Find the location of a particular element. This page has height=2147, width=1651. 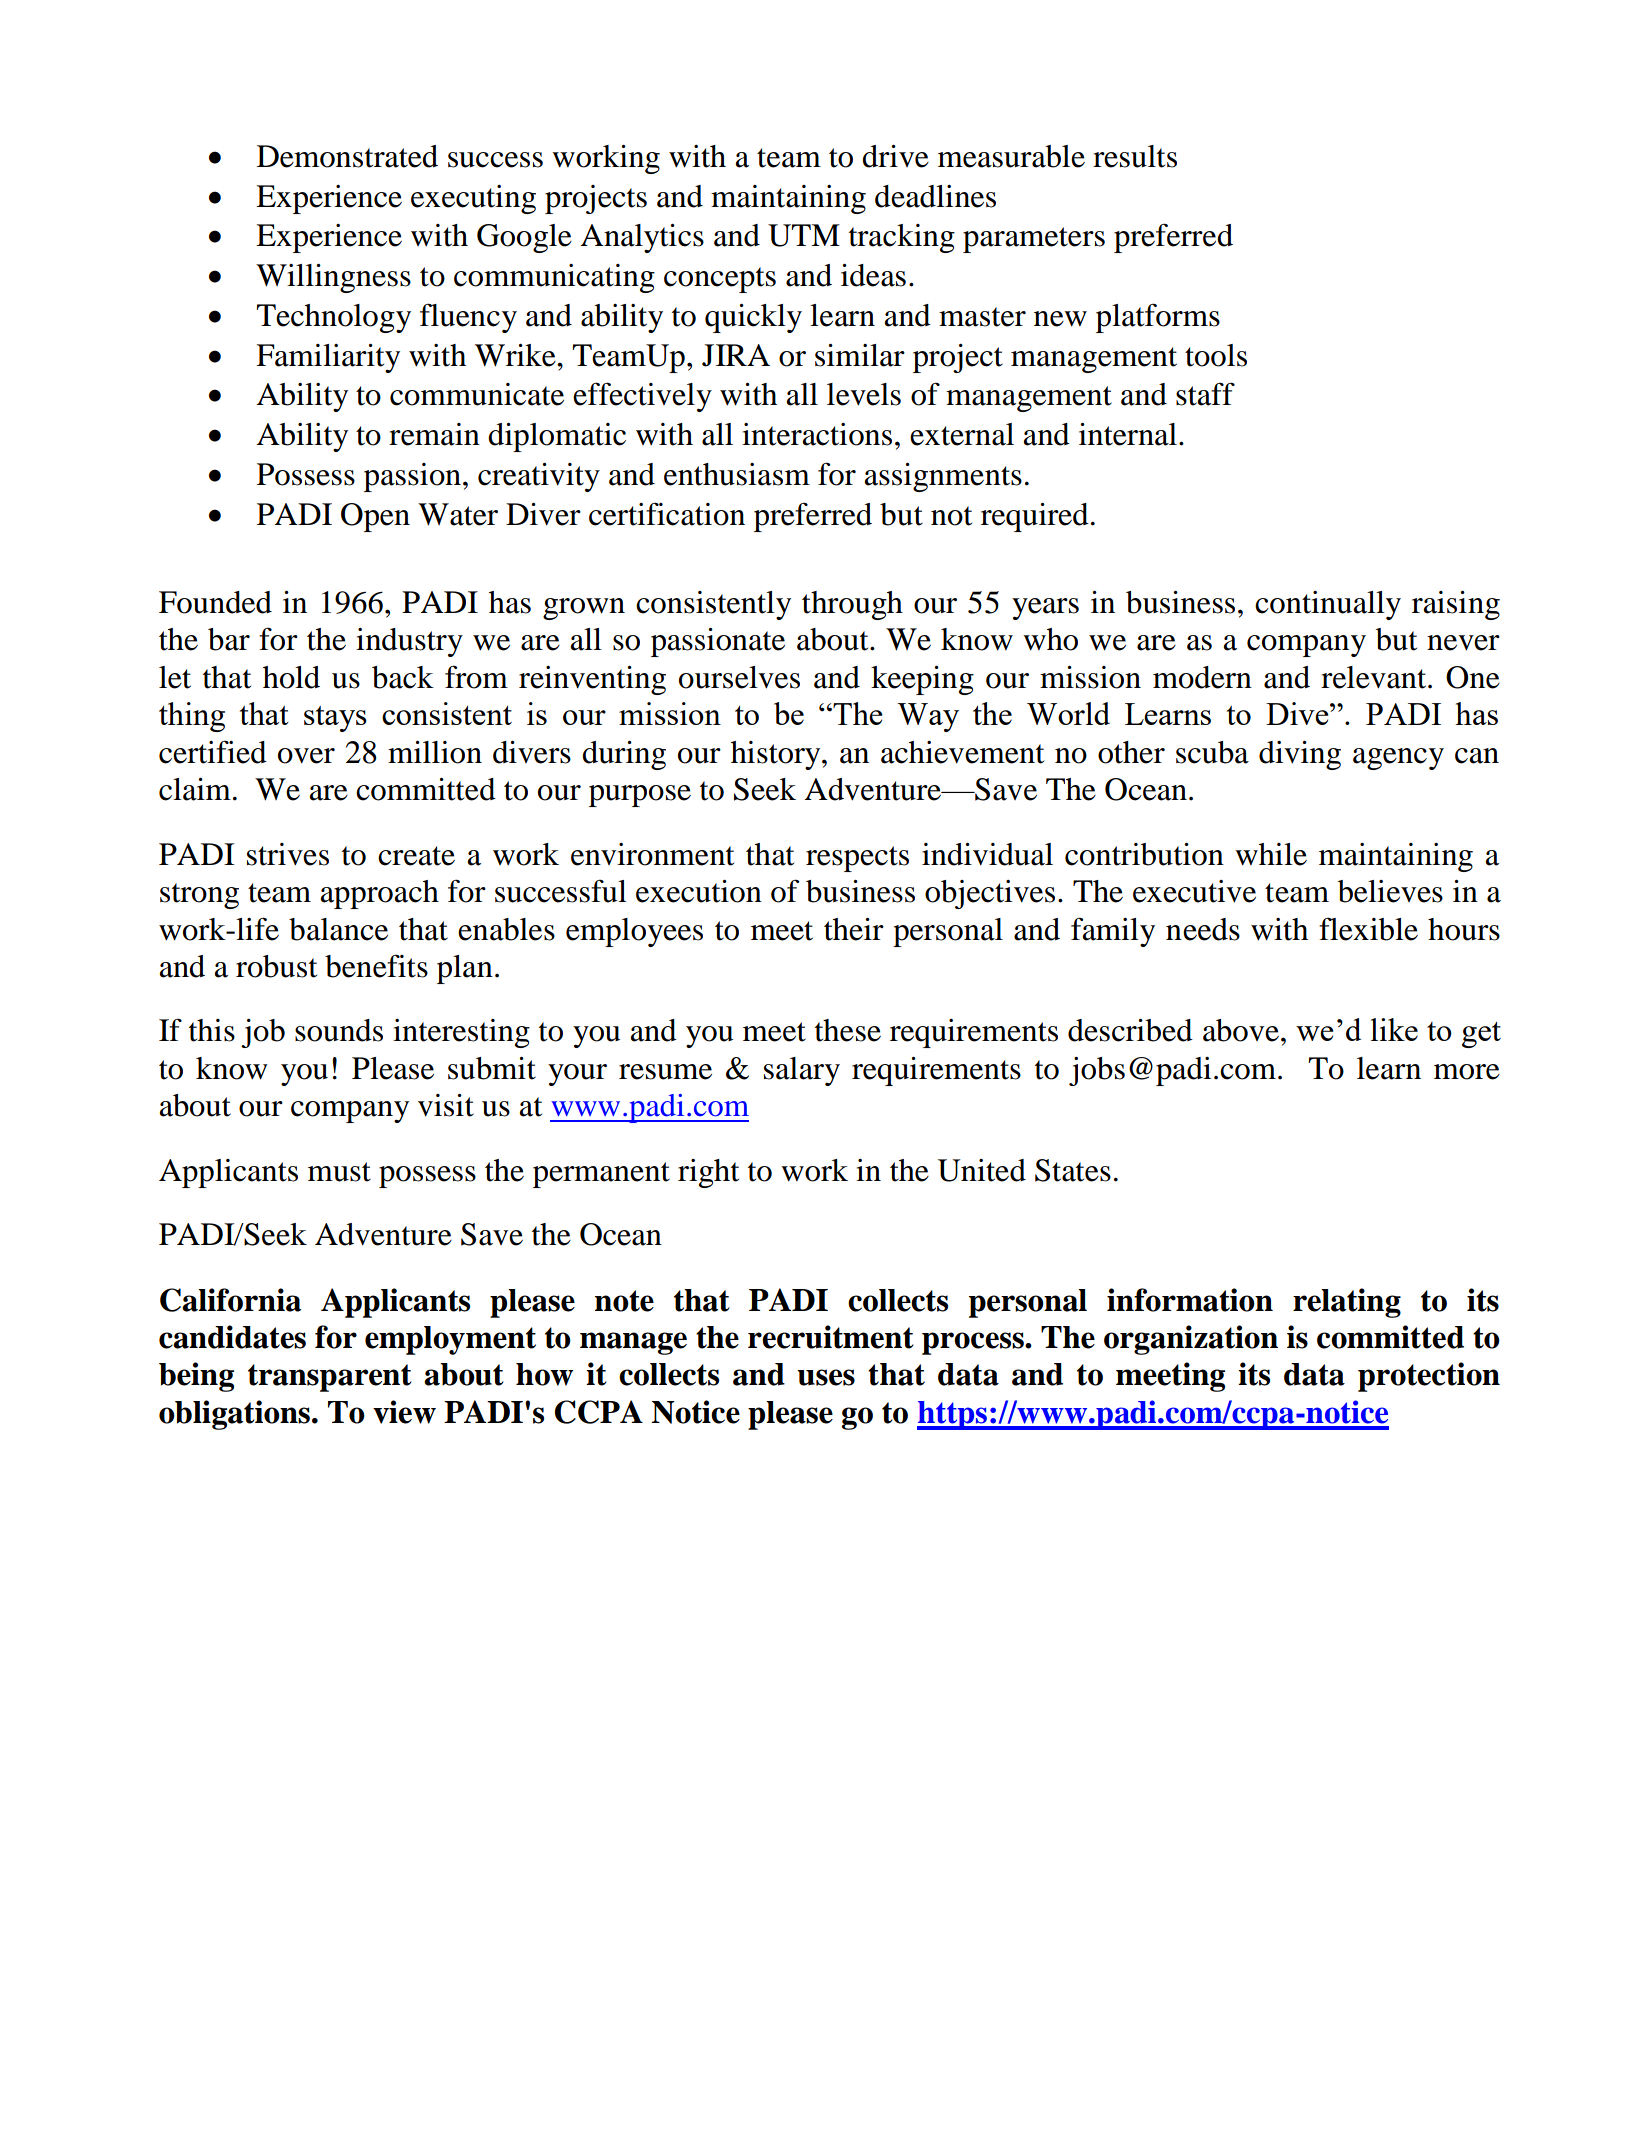

hold is located at coordinates (291, 677).
